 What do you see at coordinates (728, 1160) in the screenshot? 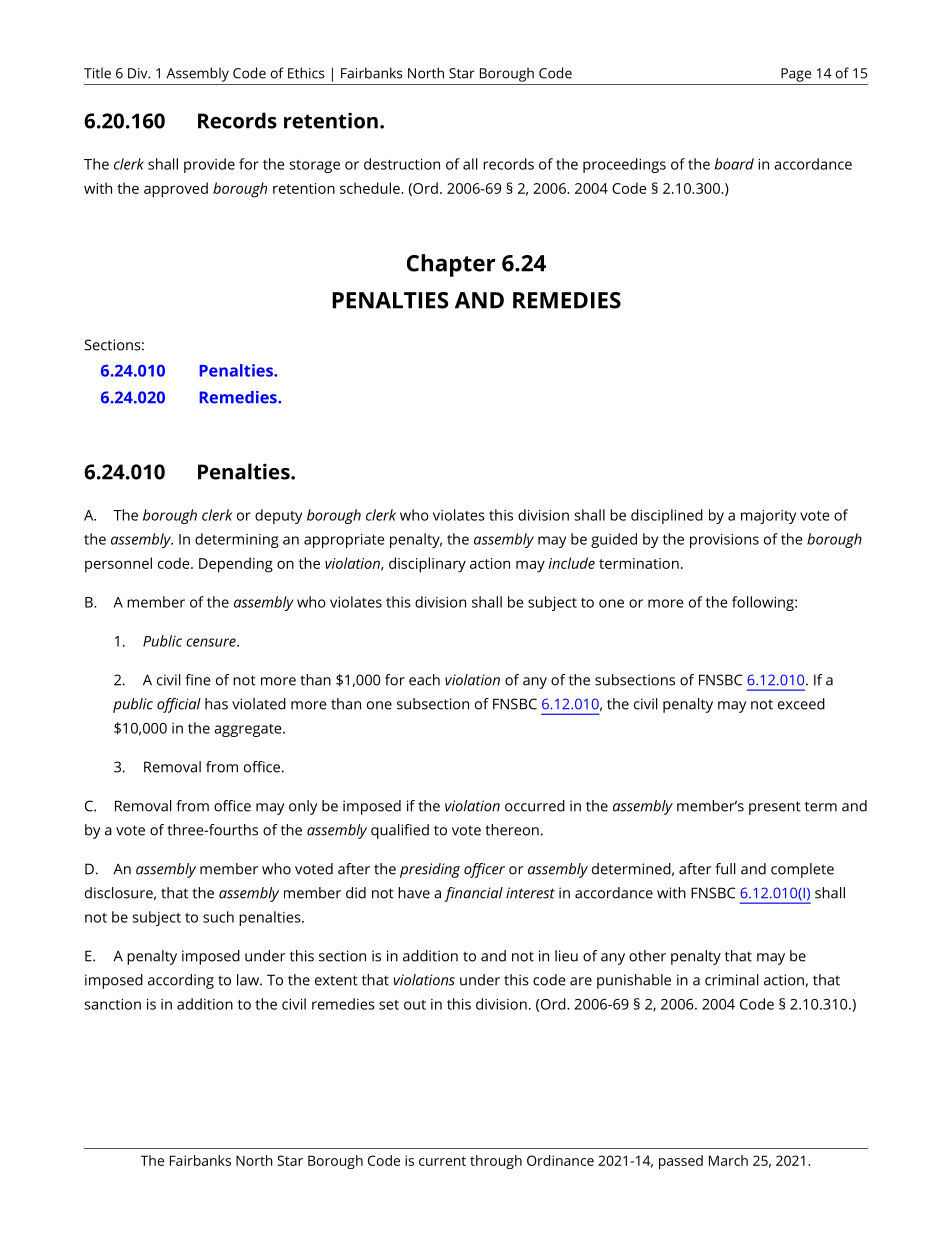
I see `March` at bounding box center [728, 1160].
